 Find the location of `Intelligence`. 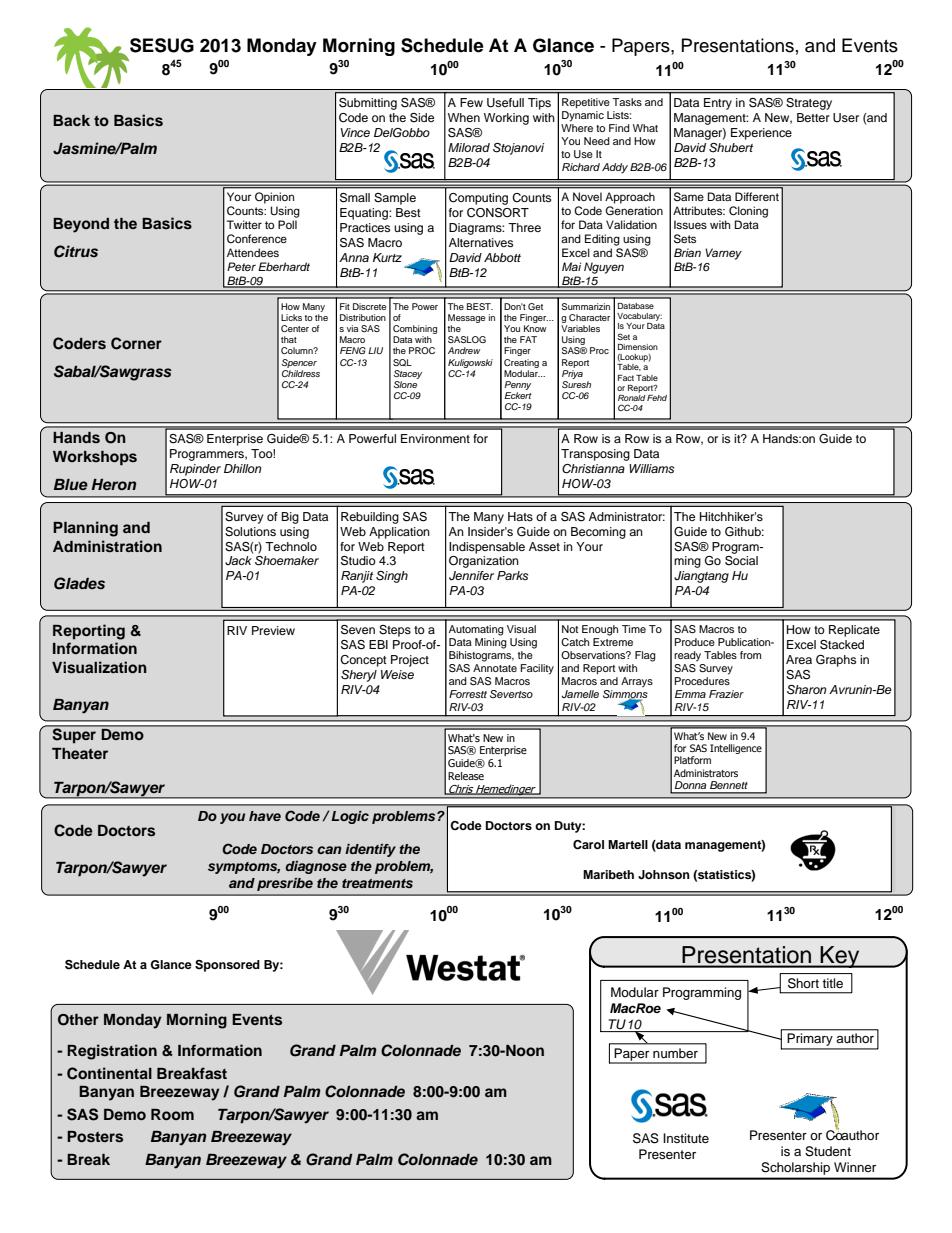

Intelligence is located at coordinates (736, 749).
